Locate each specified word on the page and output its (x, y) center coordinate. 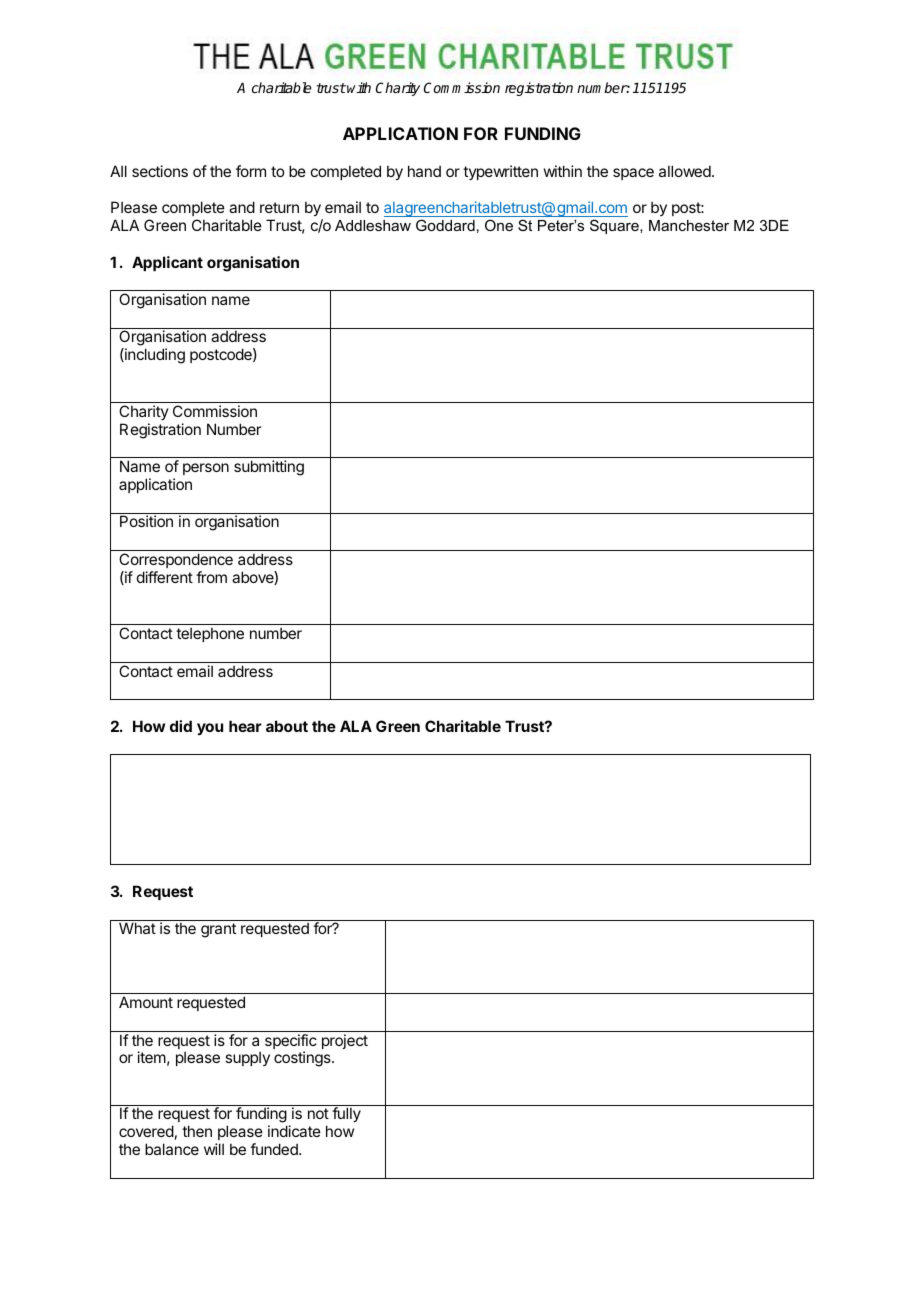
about (287, 726)
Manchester (689, 225)
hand (424, 171)
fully (346, 1114)
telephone (210, 634)
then (197, 1131)
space (633, 174)
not (318, 1113)
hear (245, 726)
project (345, 1041)
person (206, 469)
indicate (294, 1131)
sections (160, 171)
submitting (269, 468)
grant (218, 930)
